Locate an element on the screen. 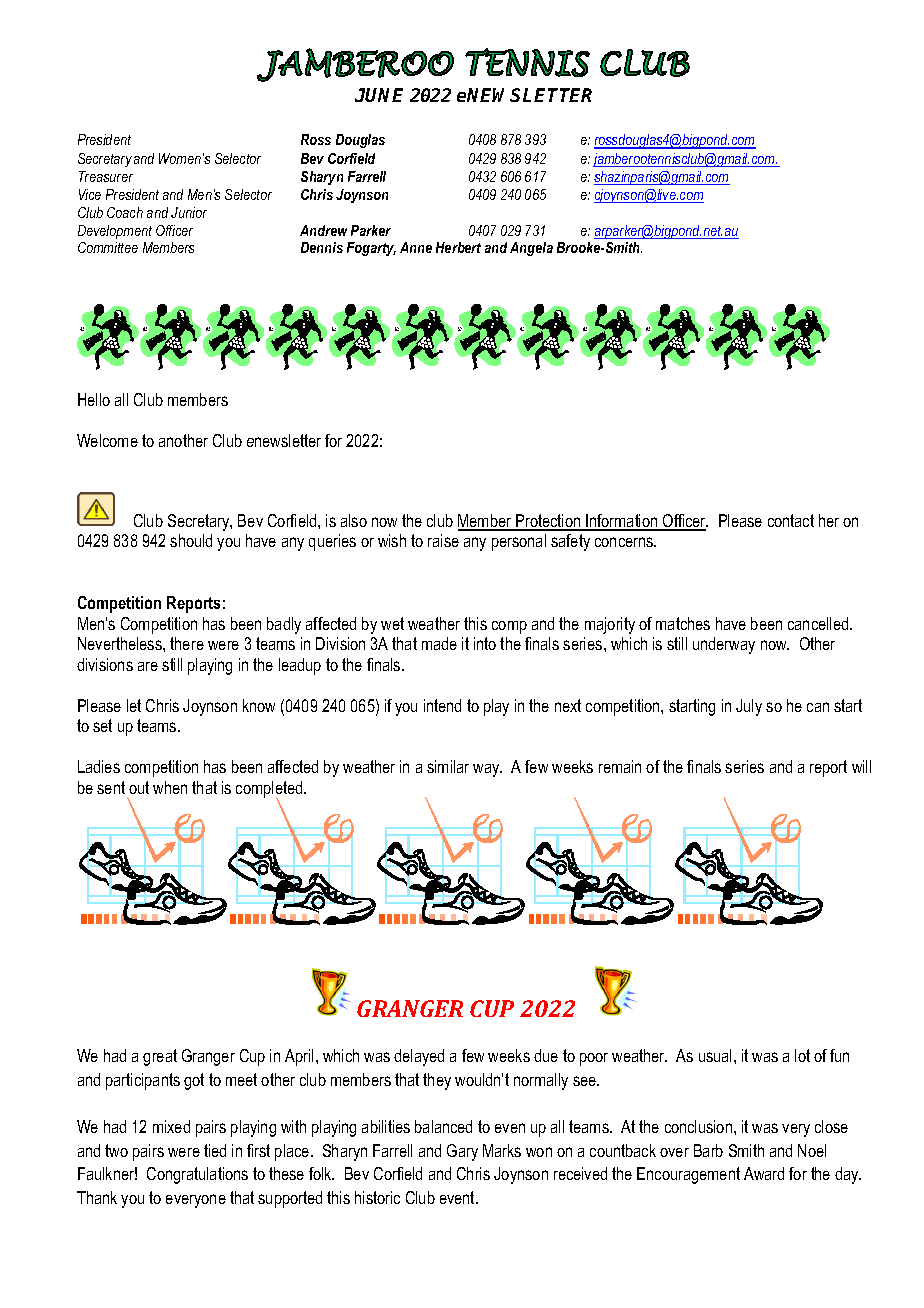 The height and width of the screenshot is (1308, 924). raise is located at coordinates (443, 540).
